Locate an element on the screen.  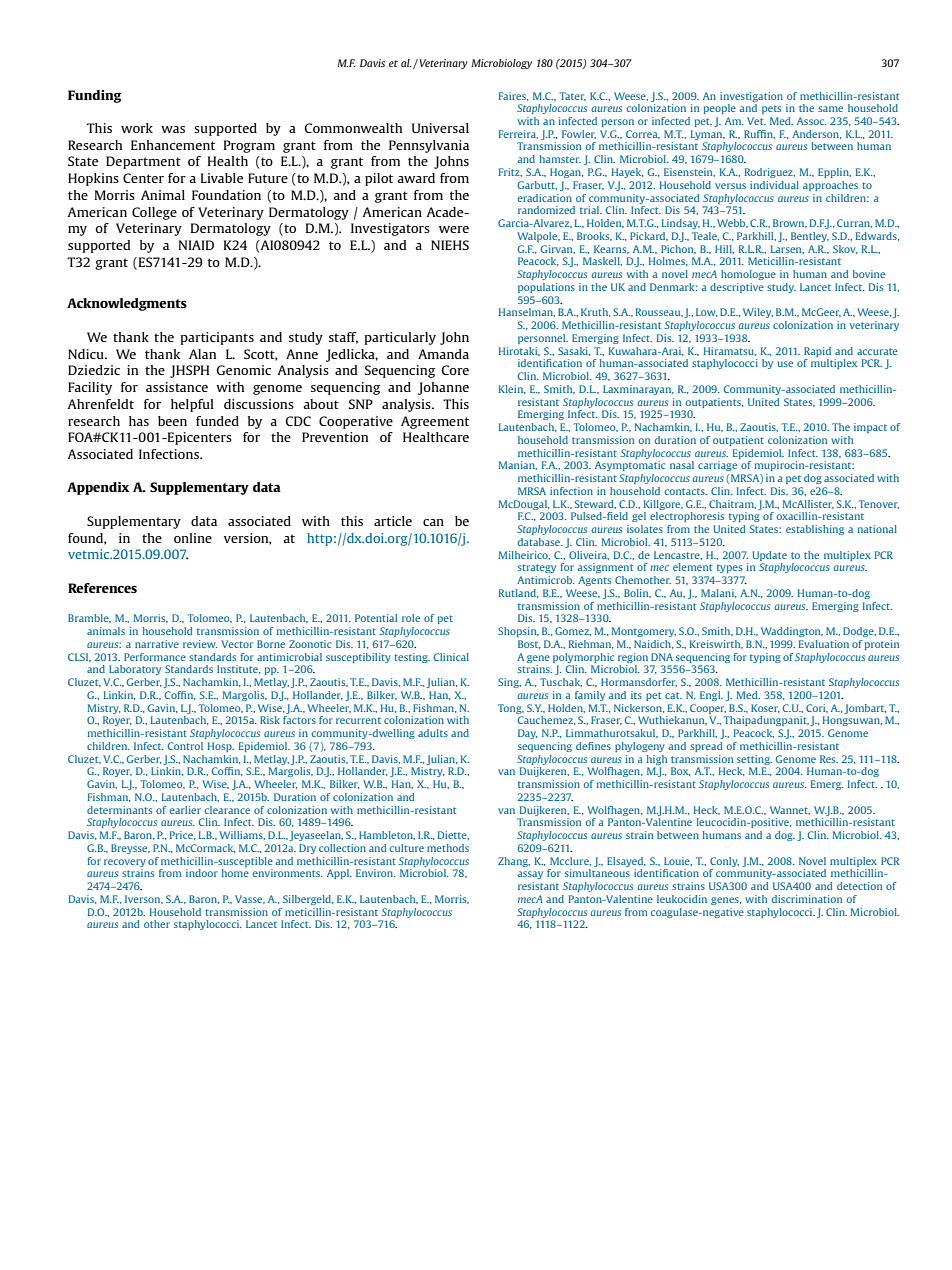
review is located at coordinates (200, 644).
